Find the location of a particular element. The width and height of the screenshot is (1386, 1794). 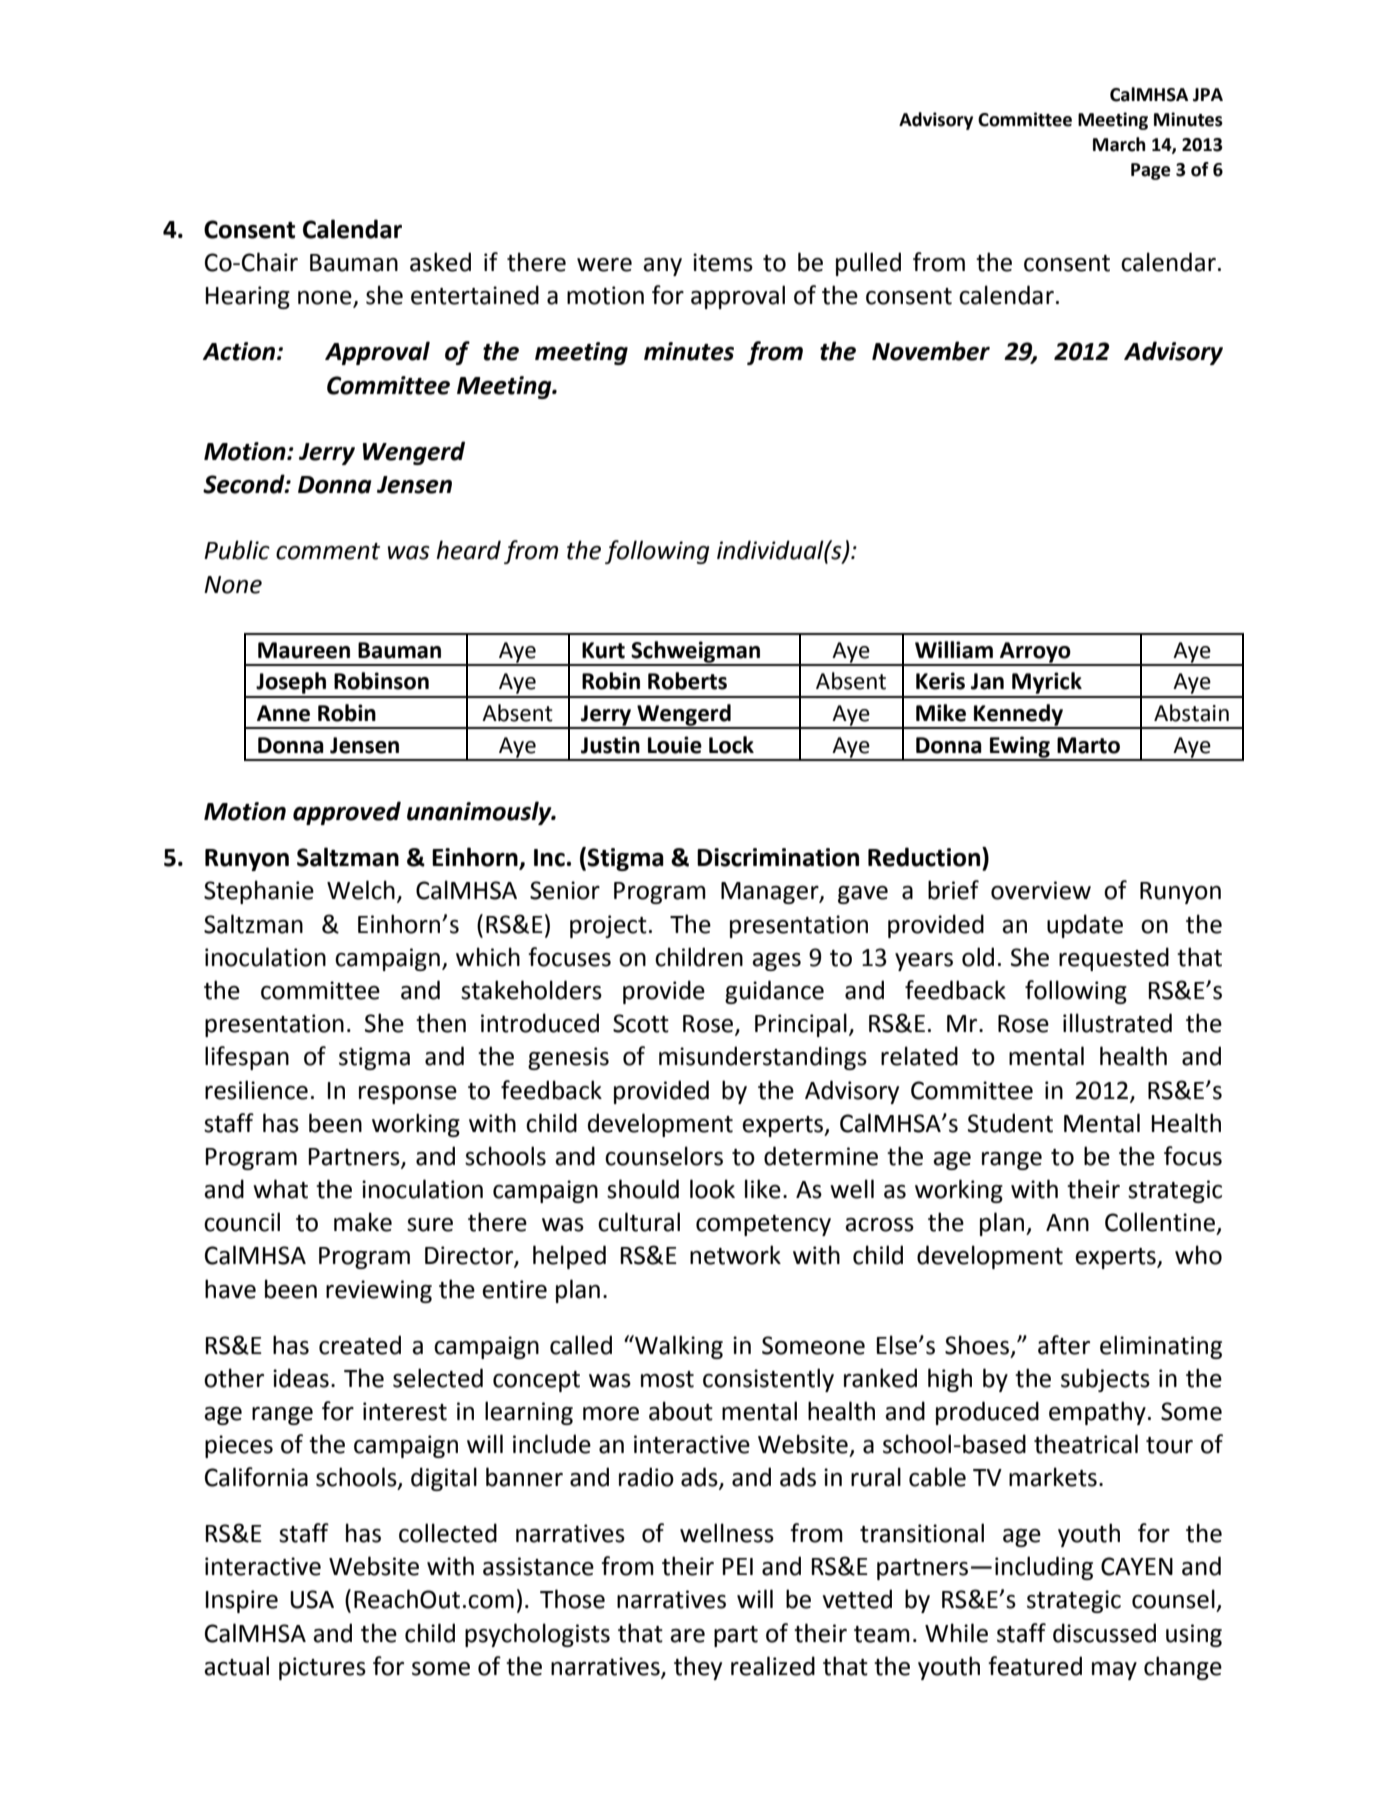

Arroyo is located at coordinates (1035, 653).
